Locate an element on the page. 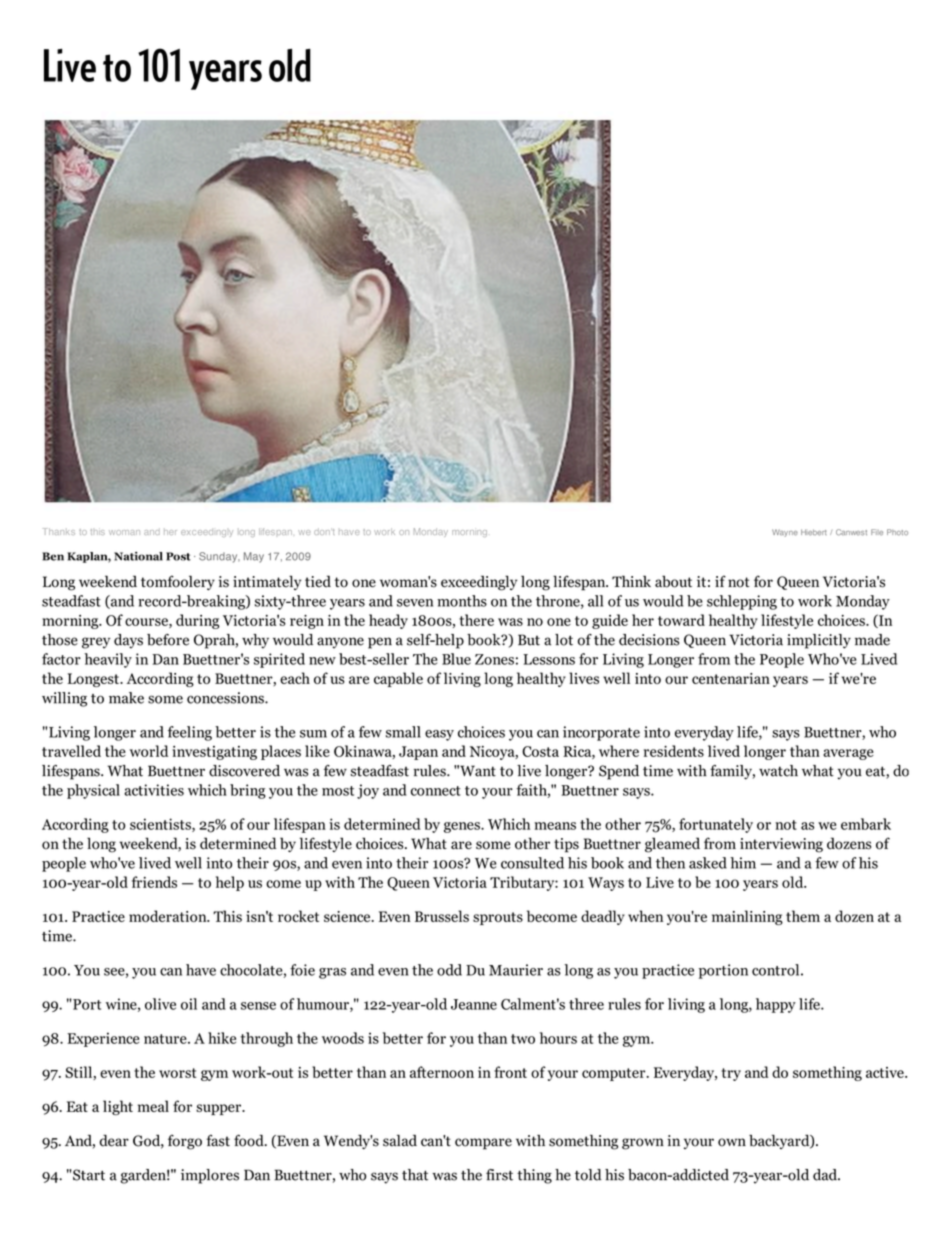 This page has width=952, height=1233. National is located at coordinates (138, 556).
